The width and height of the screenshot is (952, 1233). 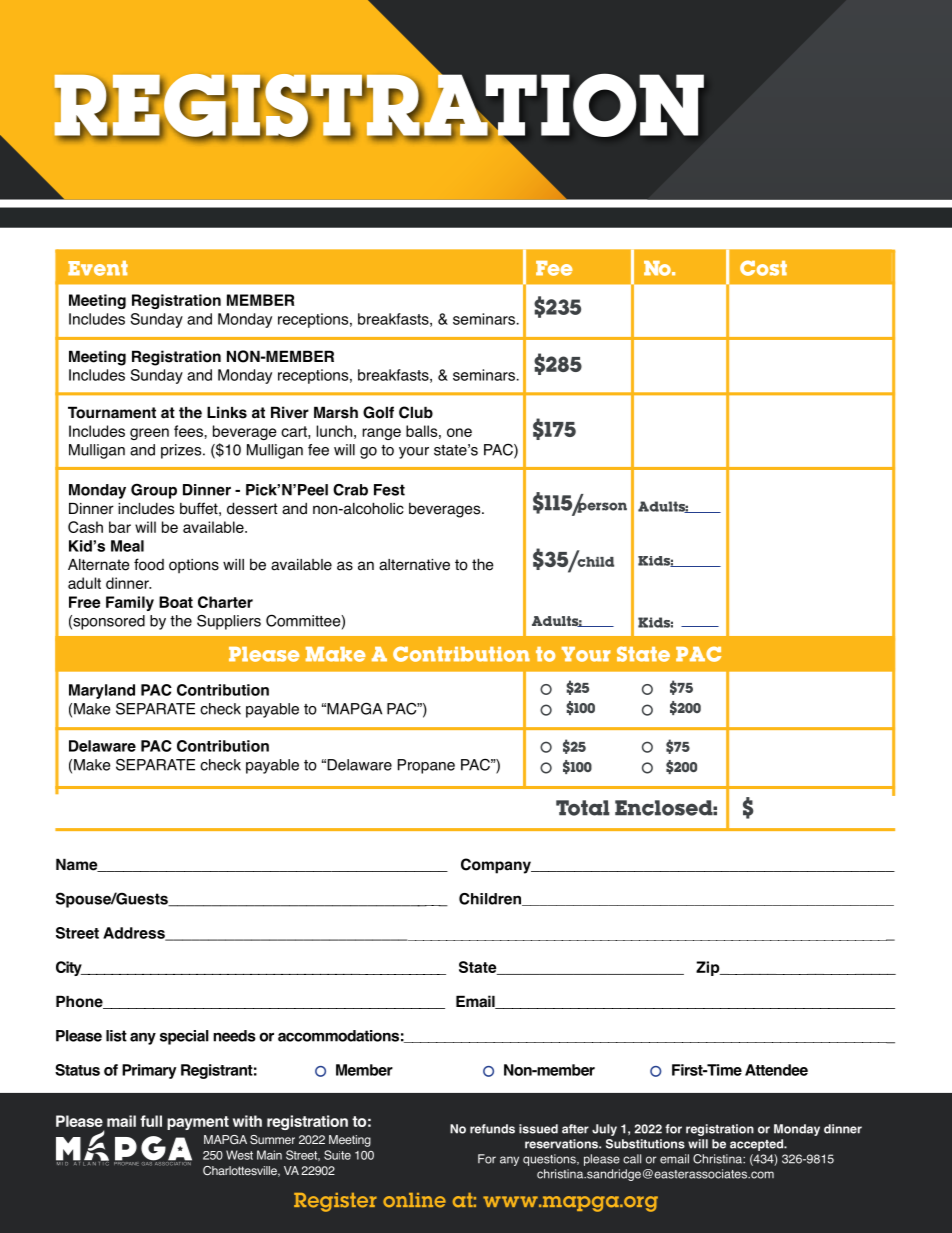 I want to click on Event, so click(x=98, y=268).
